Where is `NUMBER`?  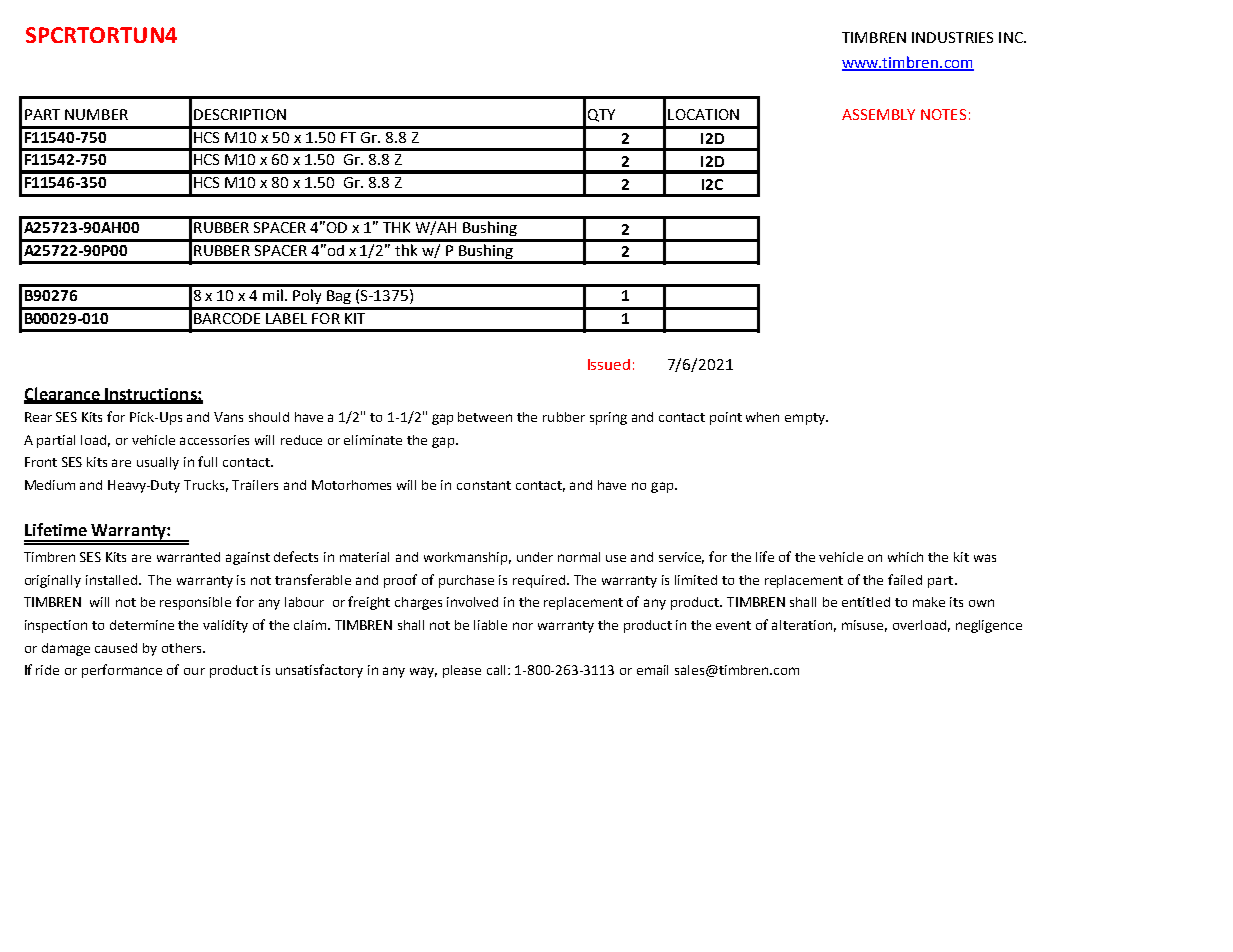
NUMBER is located at coordinates (96, 114).
